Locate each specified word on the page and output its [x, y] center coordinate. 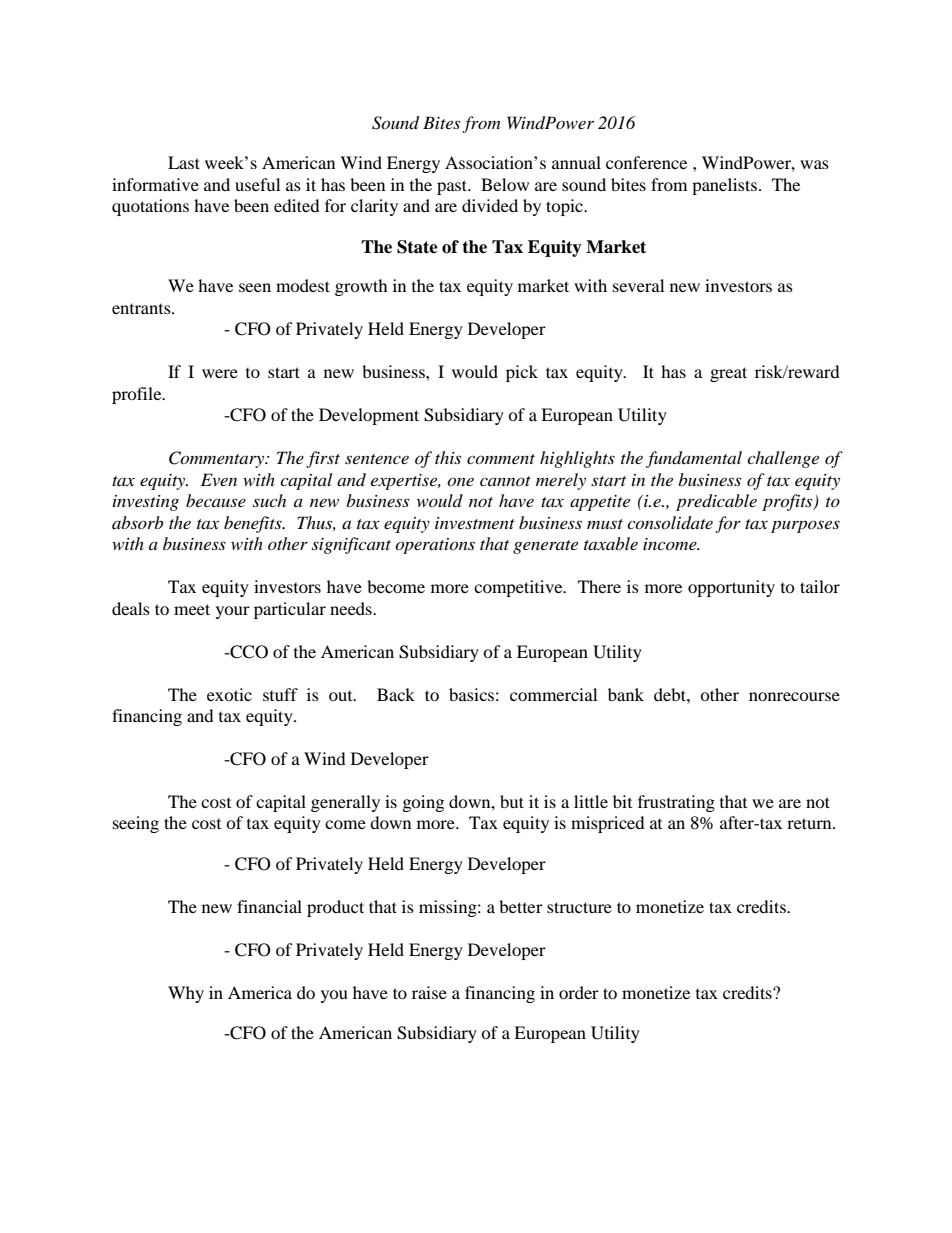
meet [192, 609]
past [453, 187]
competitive [519, 588]
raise [429, 992]
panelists [724, 186]
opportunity [731, 588]
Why [186, 994]
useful [257, 184]
